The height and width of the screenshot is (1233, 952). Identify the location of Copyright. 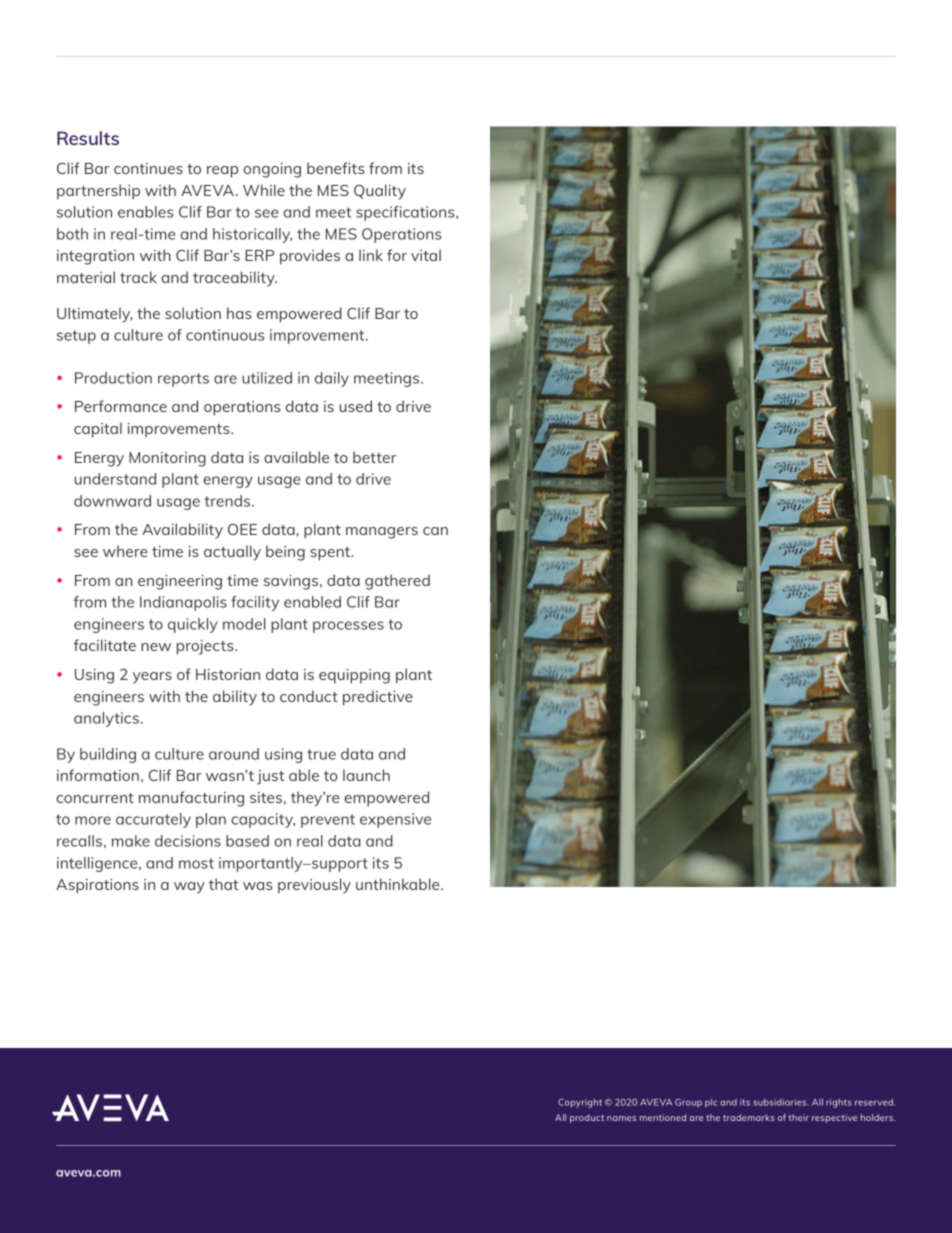
(580, 1103).
